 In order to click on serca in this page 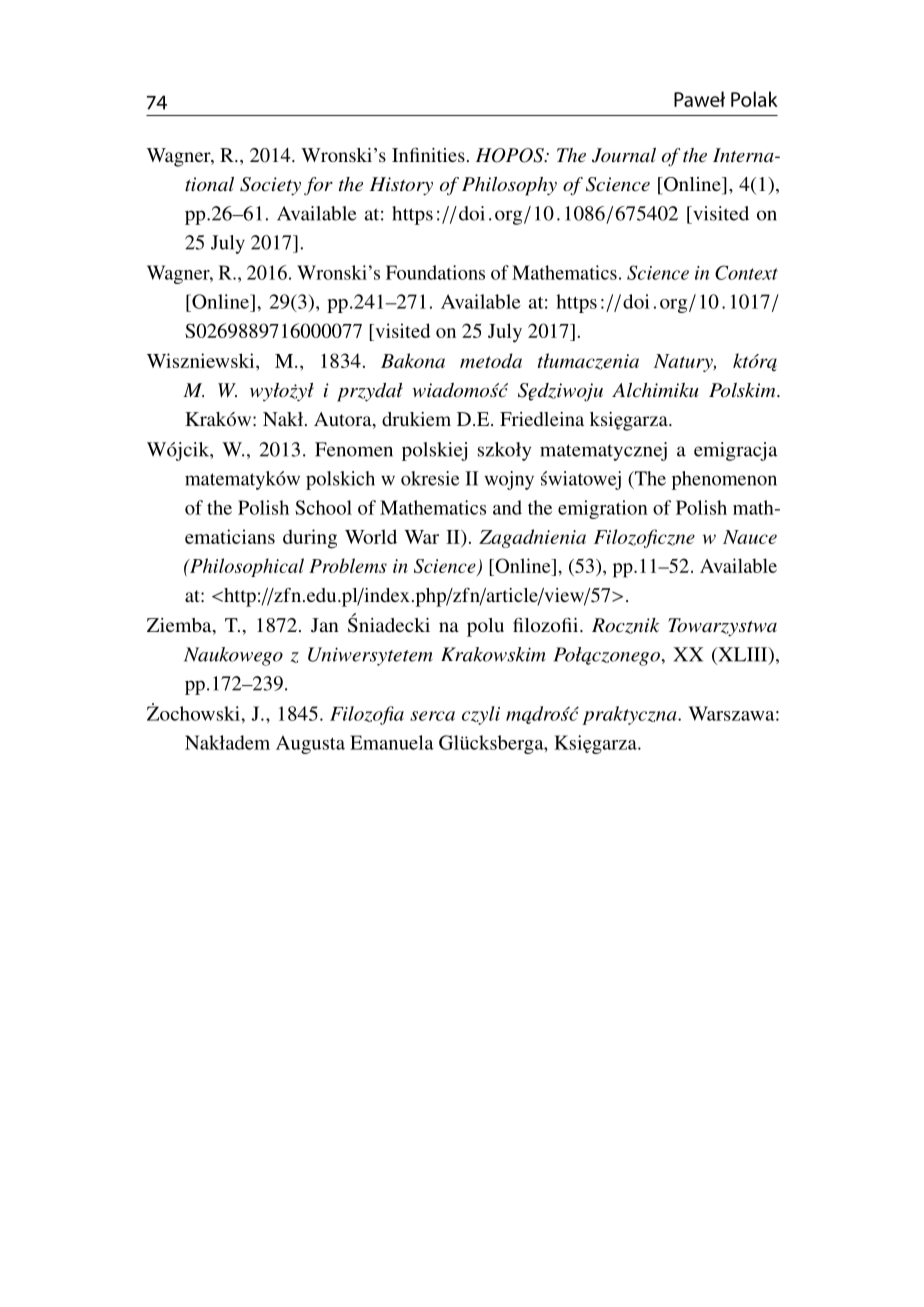, I will do `click(432, 716)`.
